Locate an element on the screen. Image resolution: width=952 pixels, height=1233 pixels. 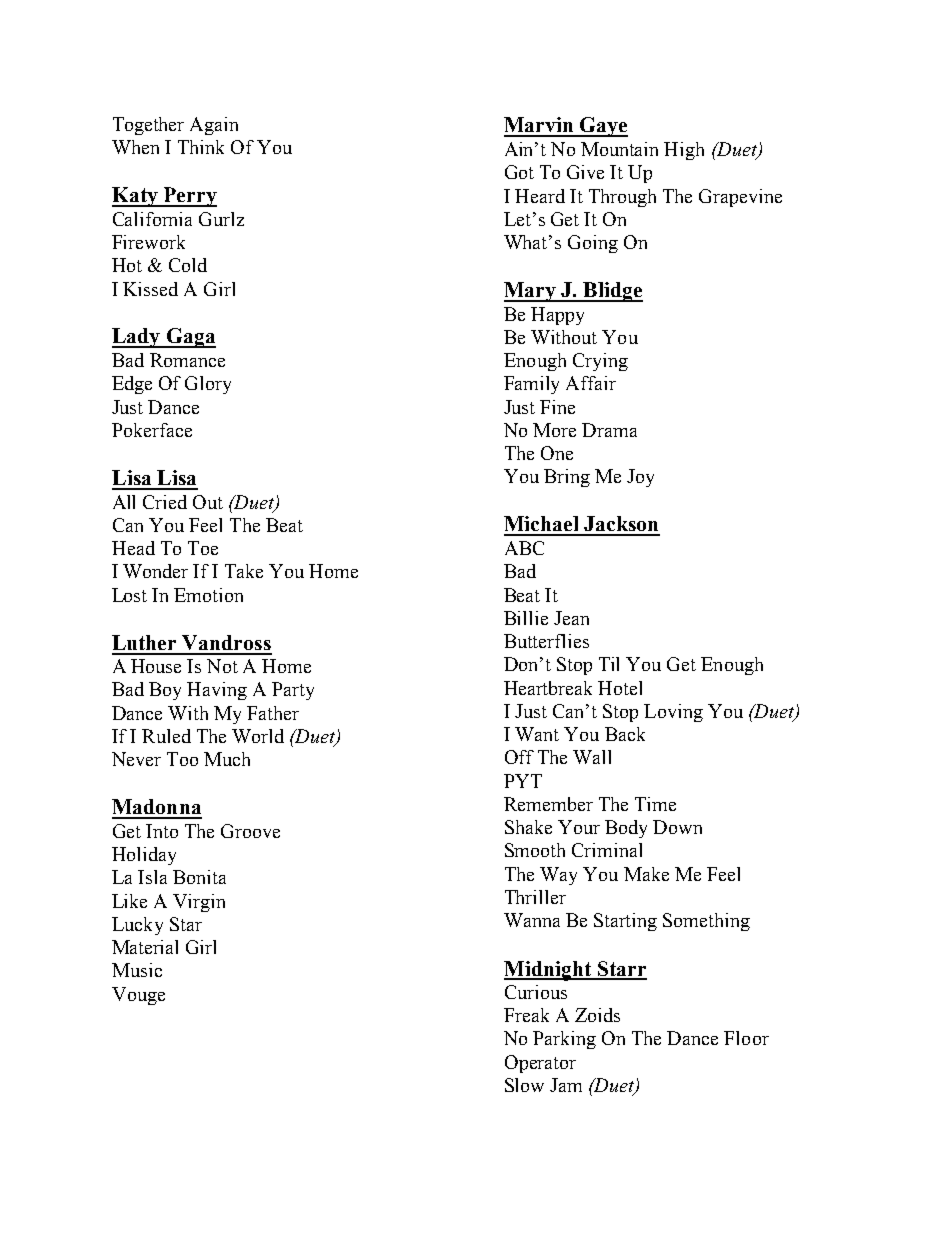
Family is located at coordinates (531, 385).
